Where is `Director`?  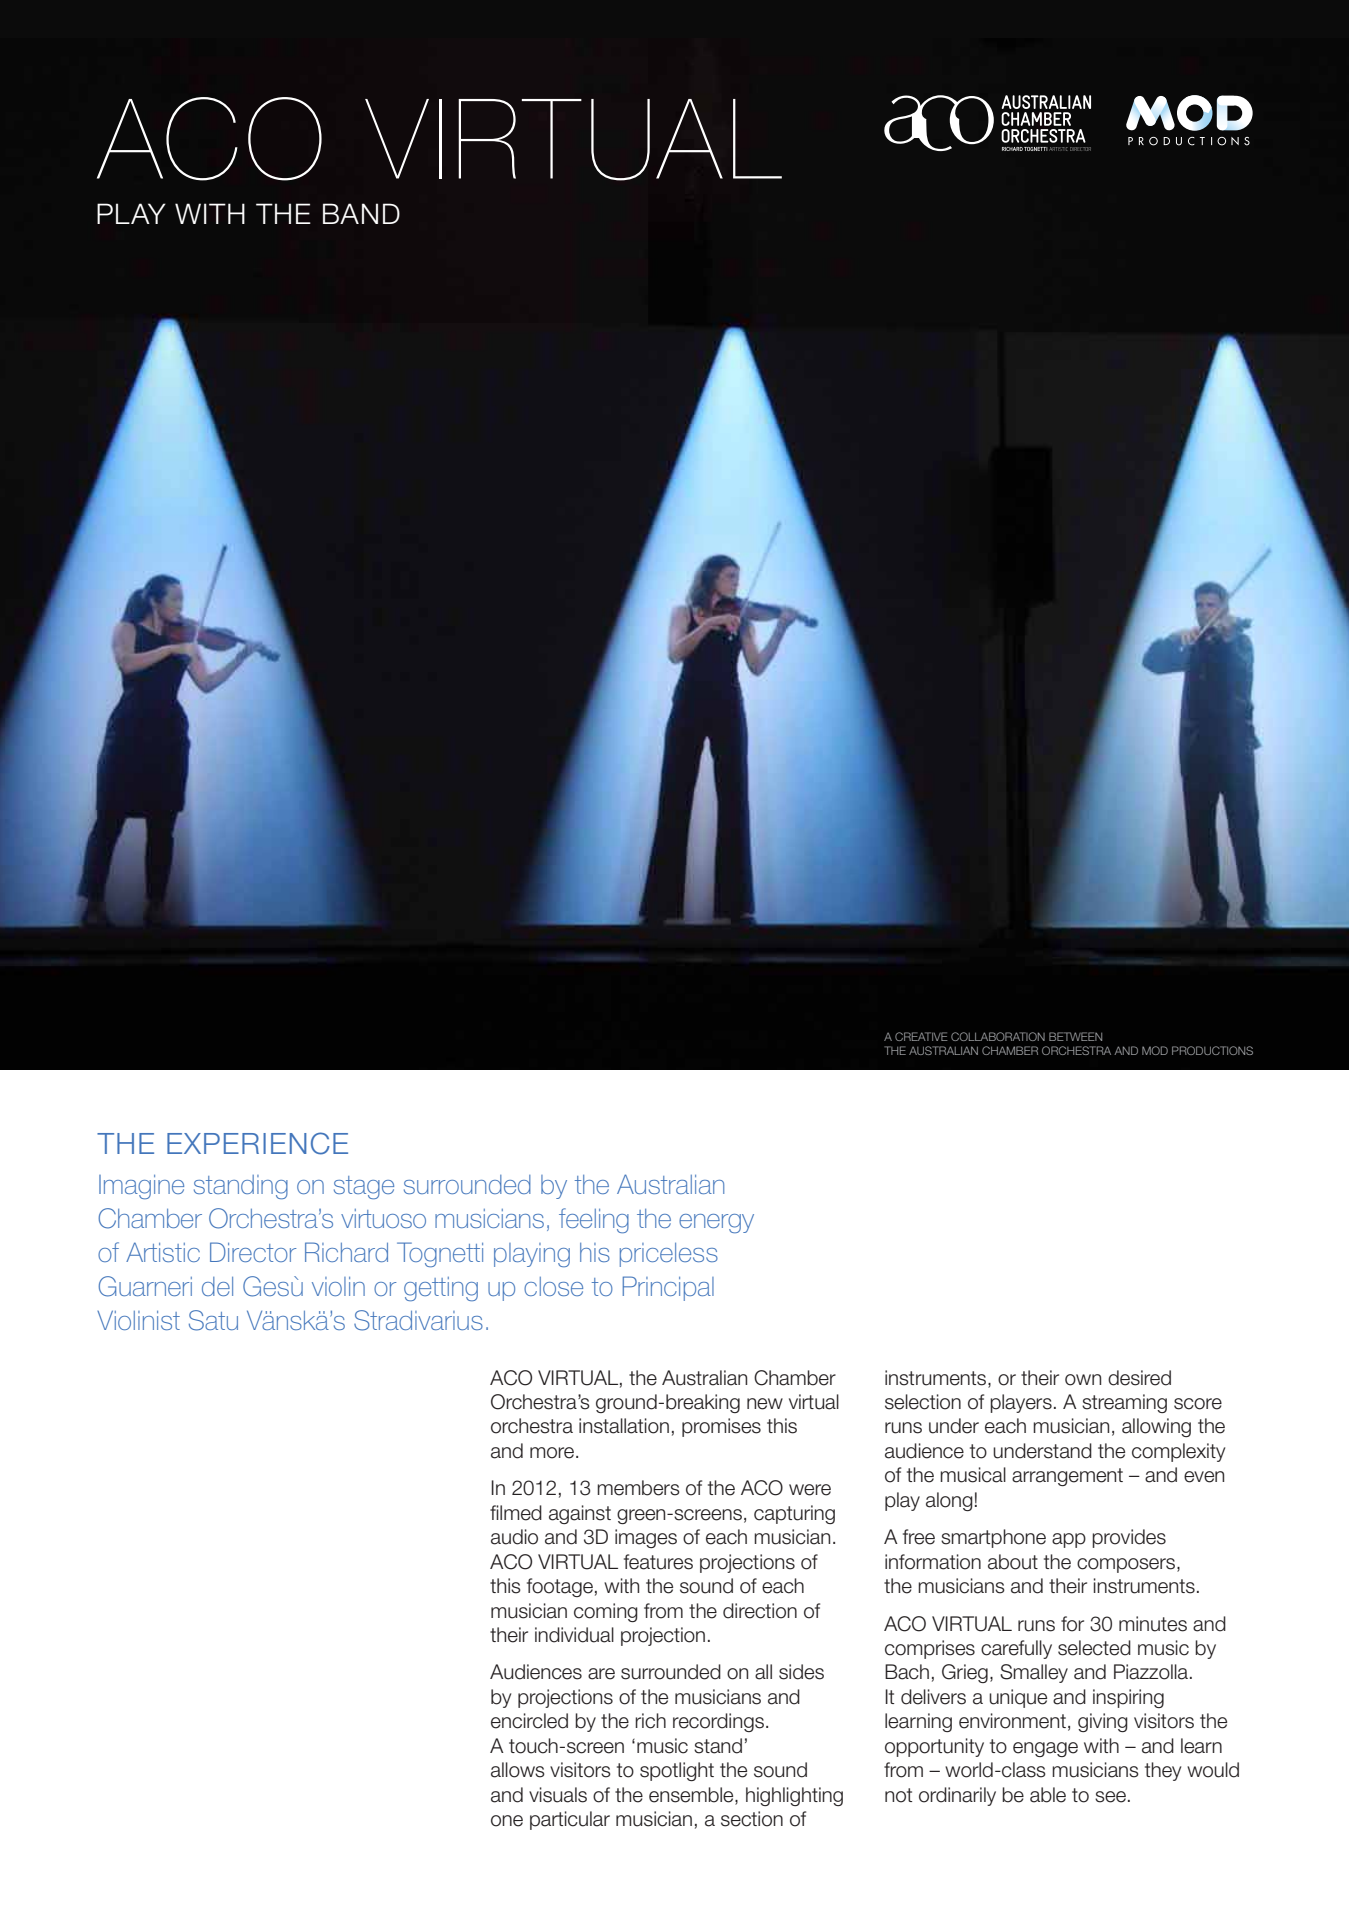 Director is located at coordinates (253, 1252).
